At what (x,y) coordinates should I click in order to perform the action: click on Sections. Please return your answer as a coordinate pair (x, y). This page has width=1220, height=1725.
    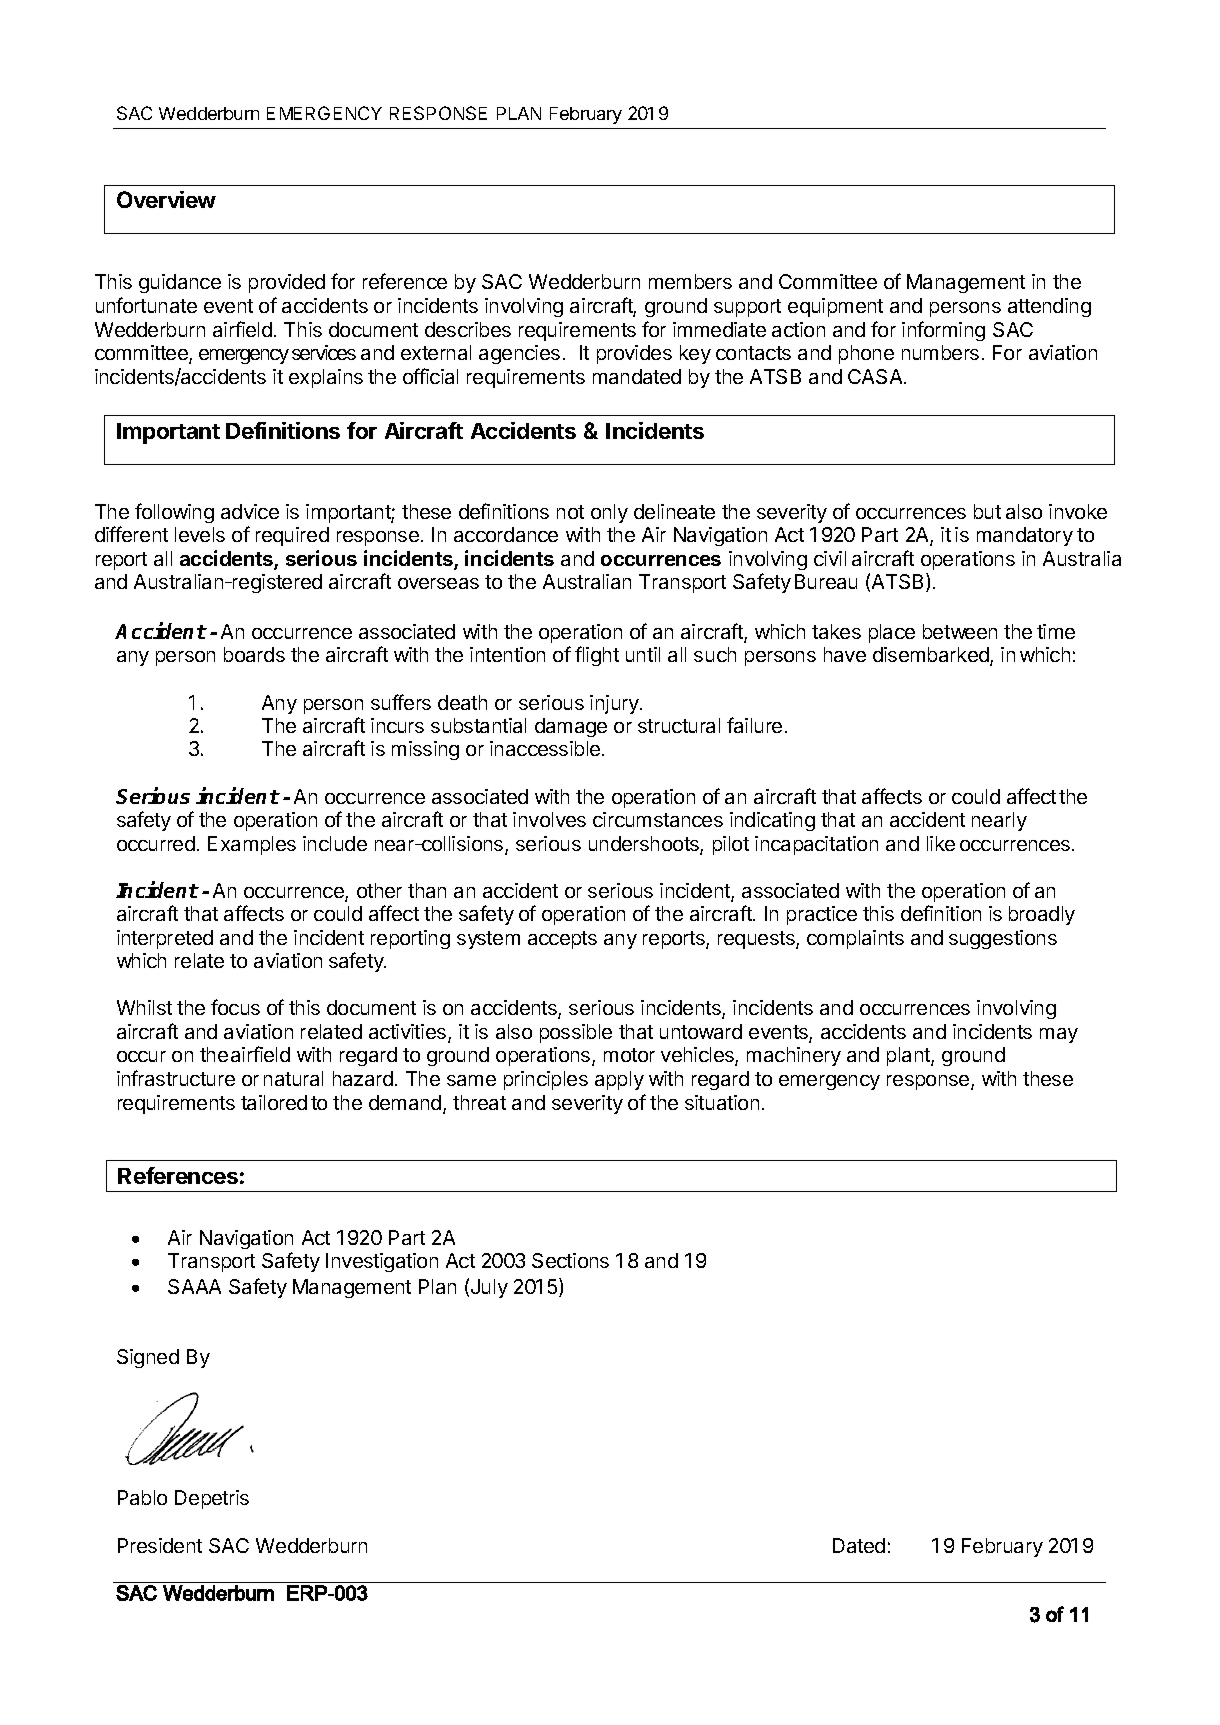
    Looking at the image, I should click on (570, 1260).
